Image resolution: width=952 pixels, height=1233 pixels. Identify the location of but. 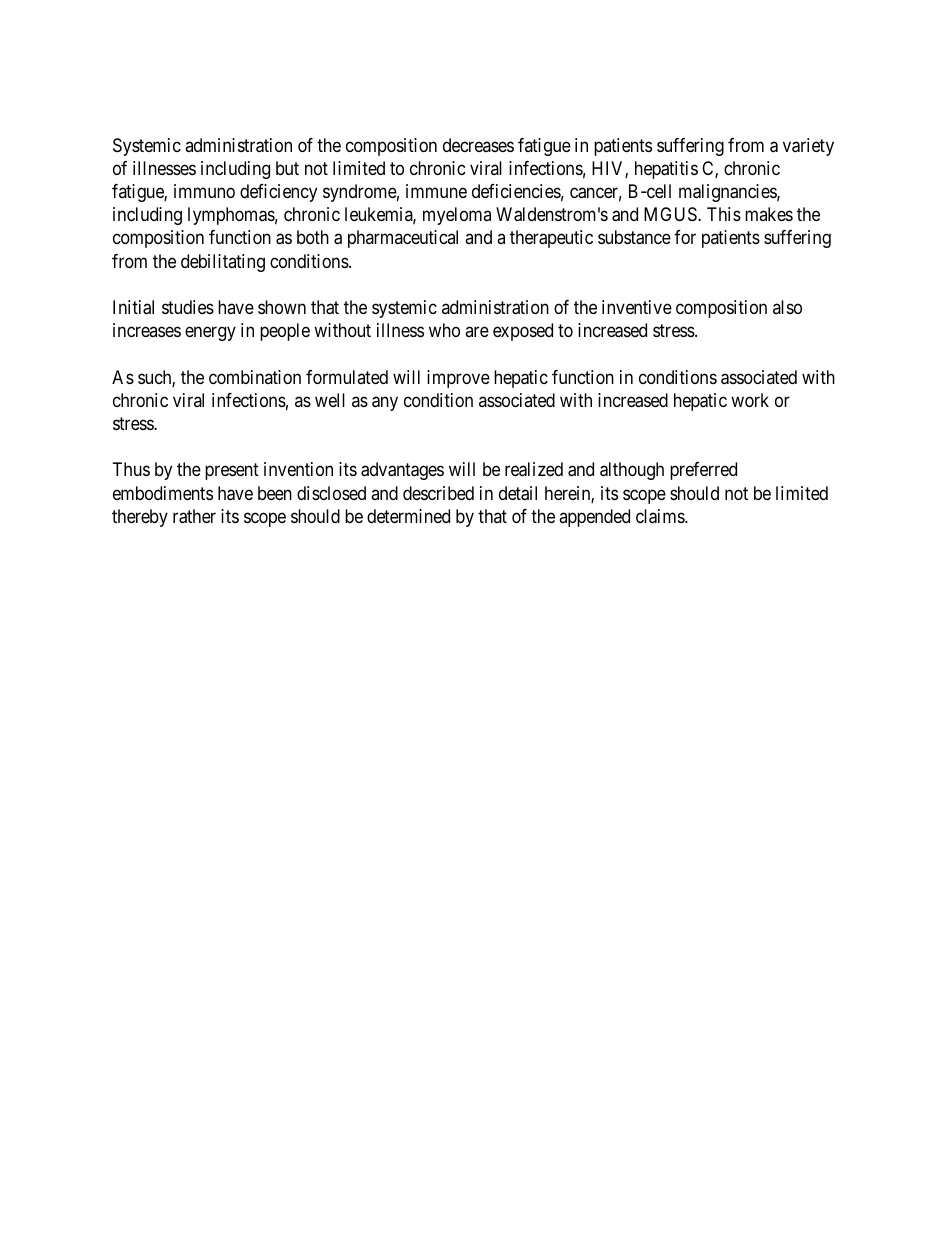
(287, 168).
